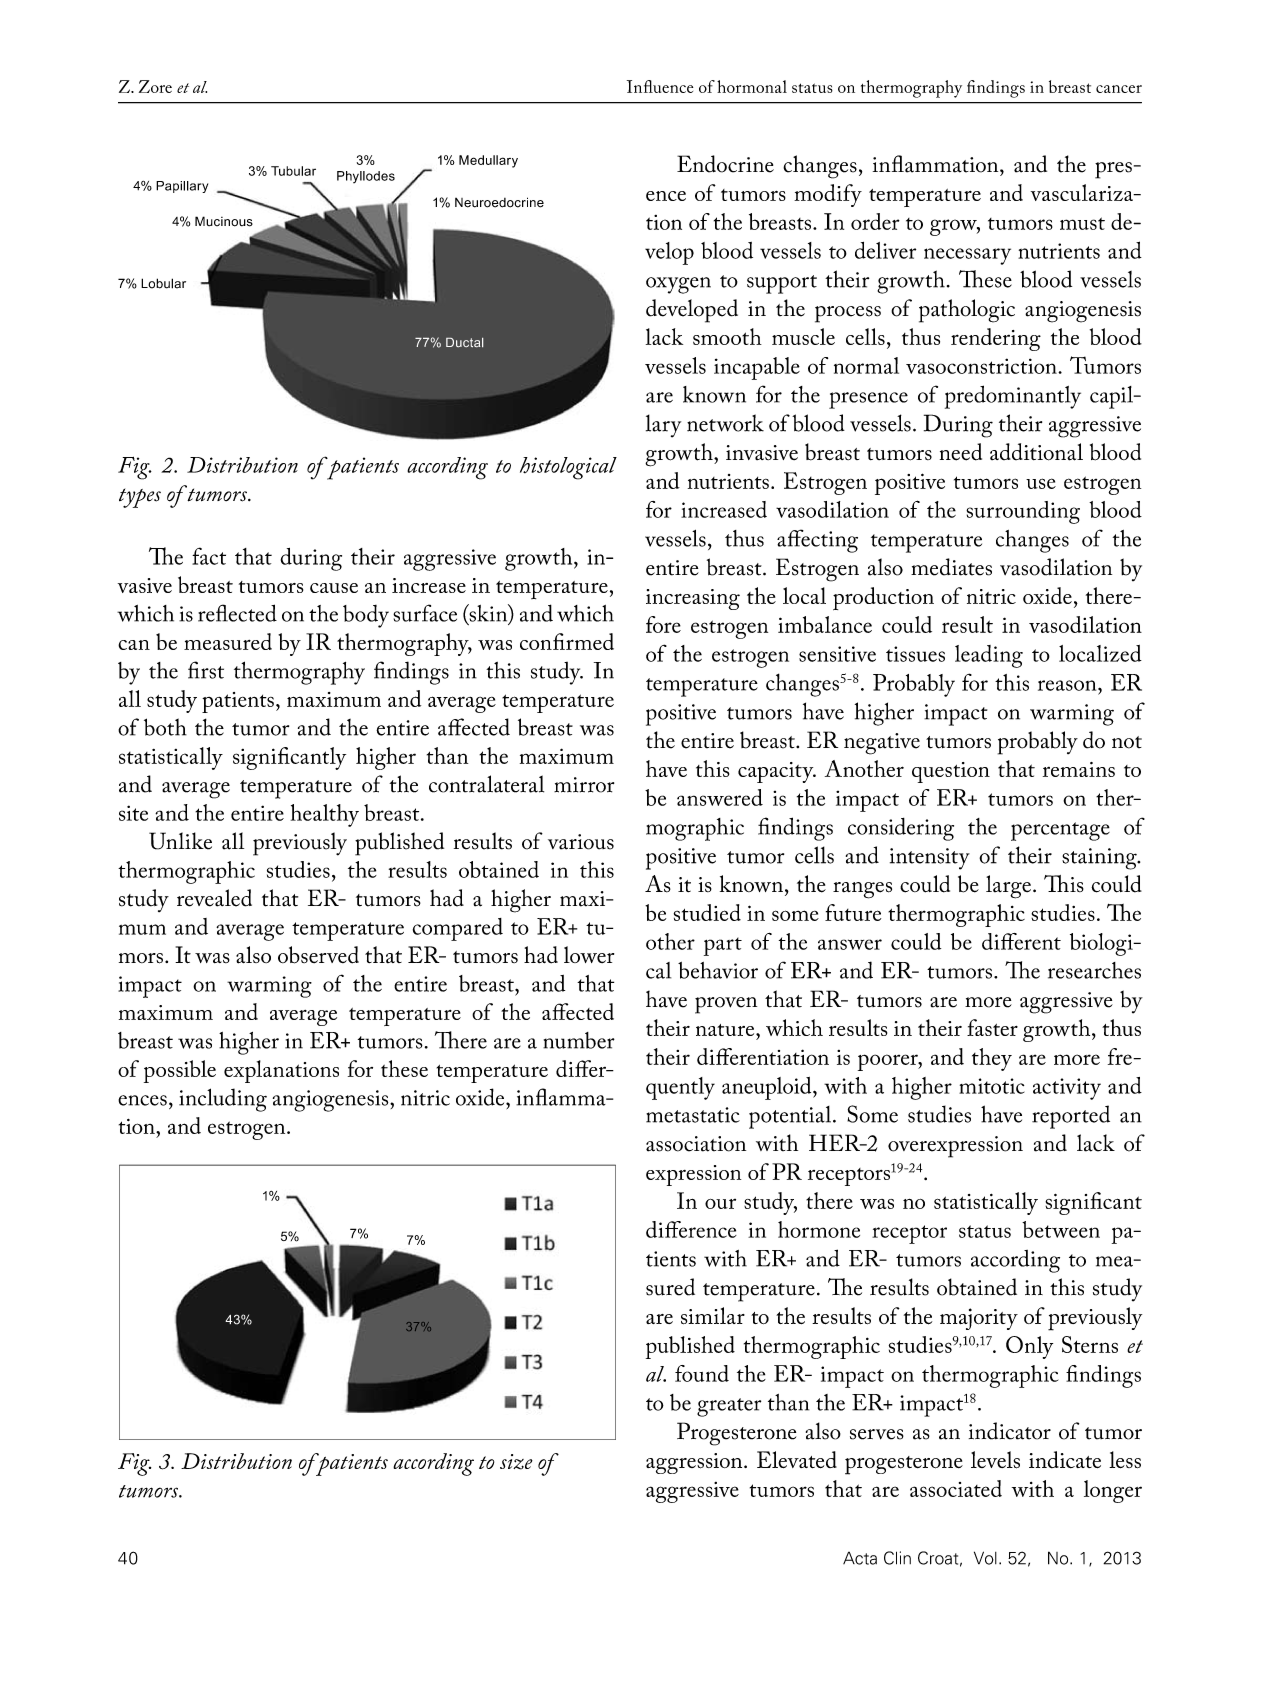  Describe the element at coordinates (293, 171) in the image. I see `Tubular` at that location.
